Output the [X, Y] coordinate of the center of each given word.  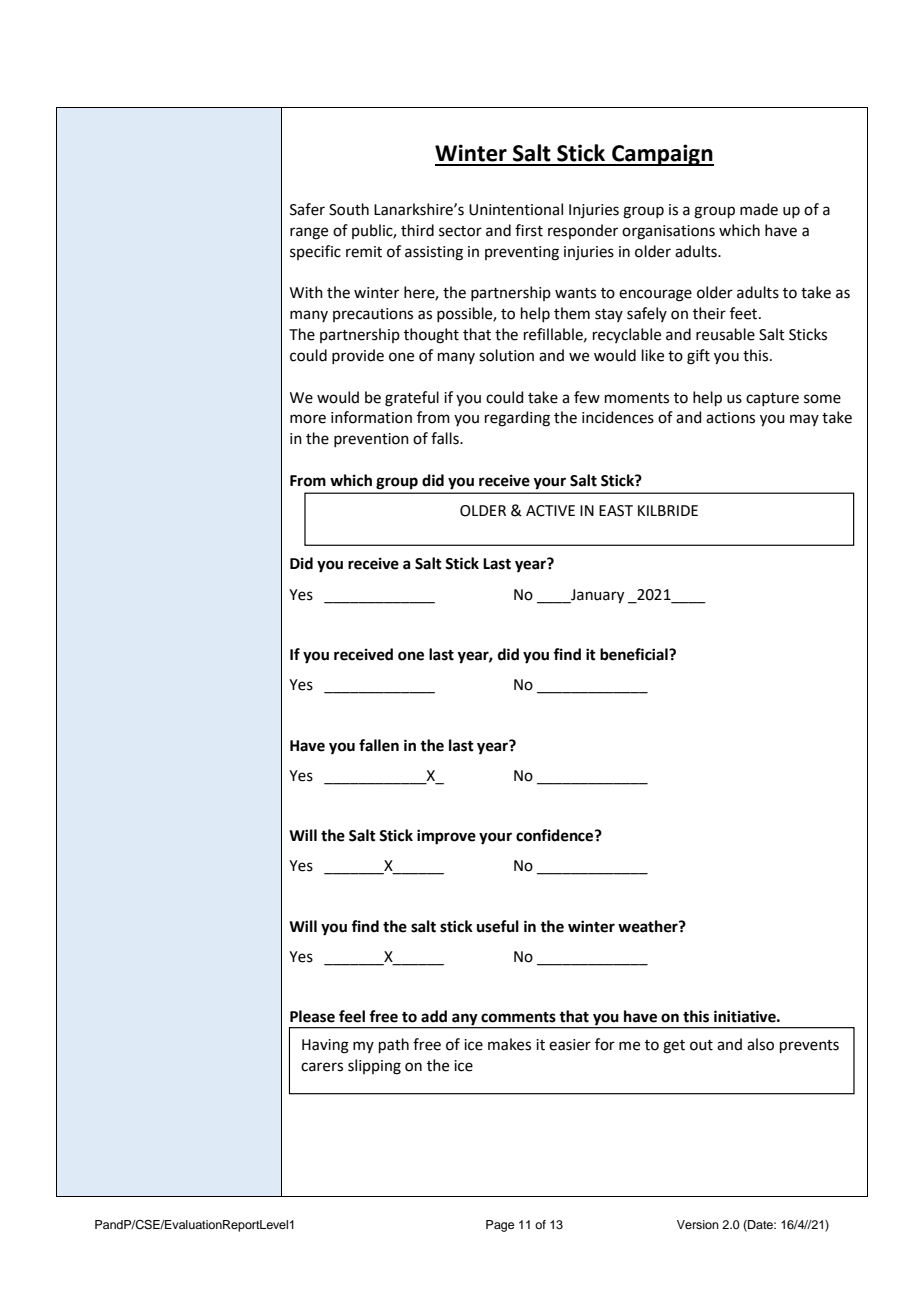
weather [649, 926]
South [349, 209]
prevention [371, 440]
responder [583, 231]
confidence [556, 835]
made [759, 209]
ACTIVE [550, 511]
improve [446, 837]
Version [698, 1224]
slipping [374, 1067]
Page [500, 1226]
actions [730, 418]
